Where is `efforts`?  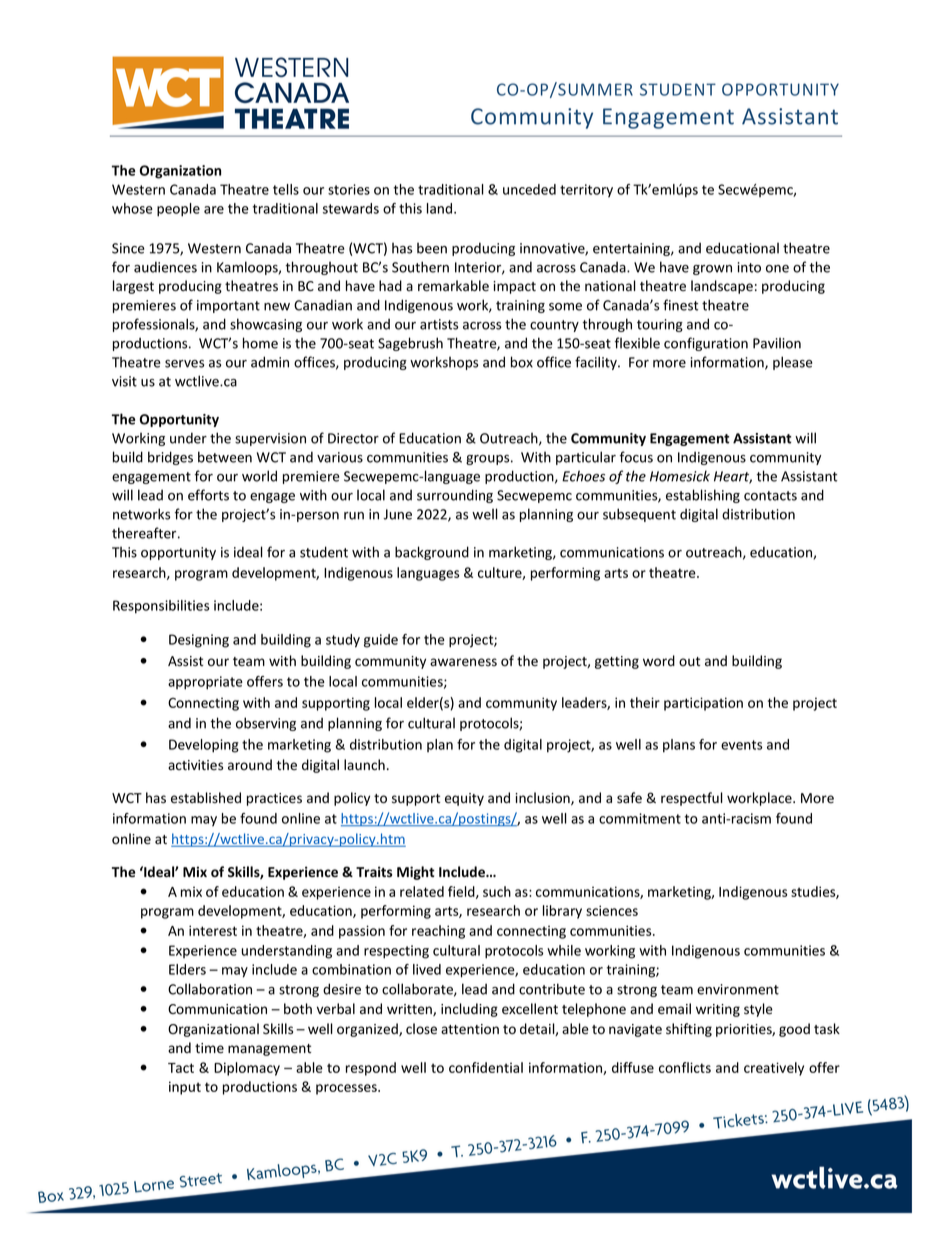
efforts is located at coordinates (208, 495).
